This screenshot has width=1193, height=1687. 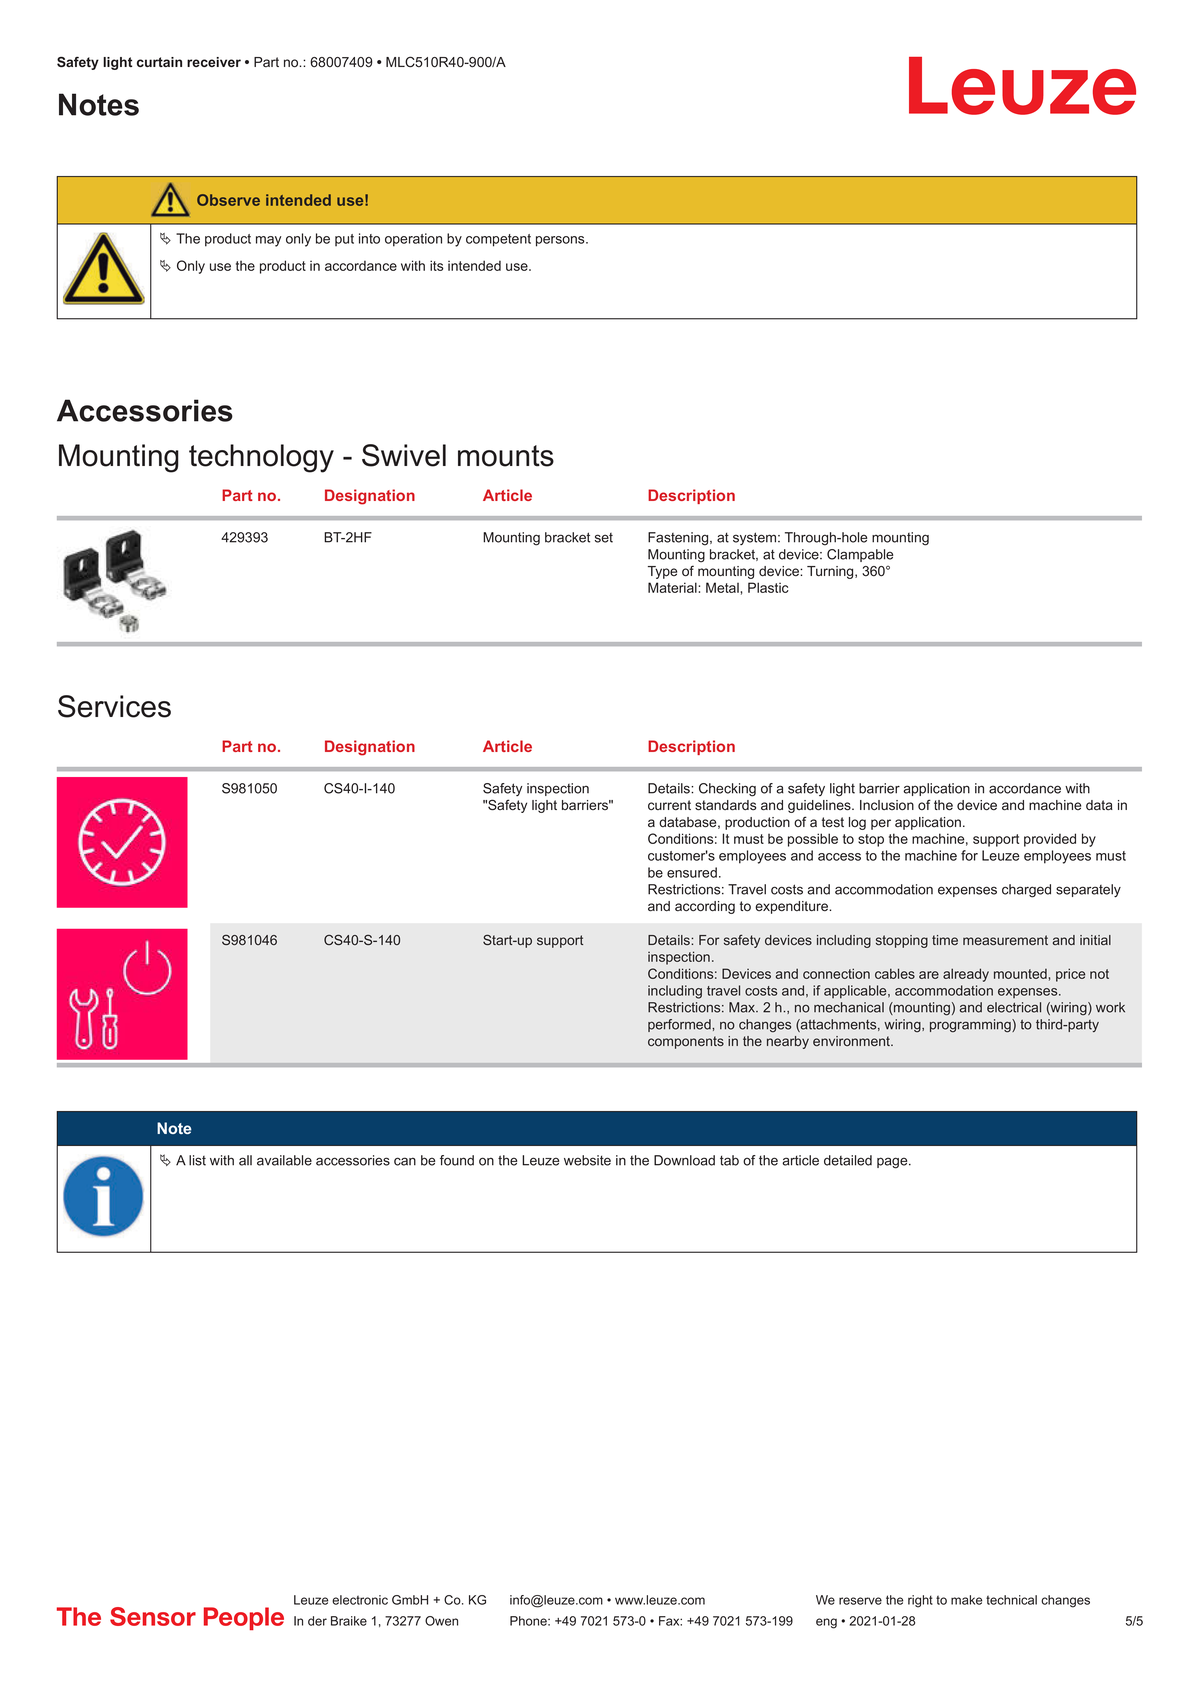 I want to click on der, so click(x=317, y=1621).
